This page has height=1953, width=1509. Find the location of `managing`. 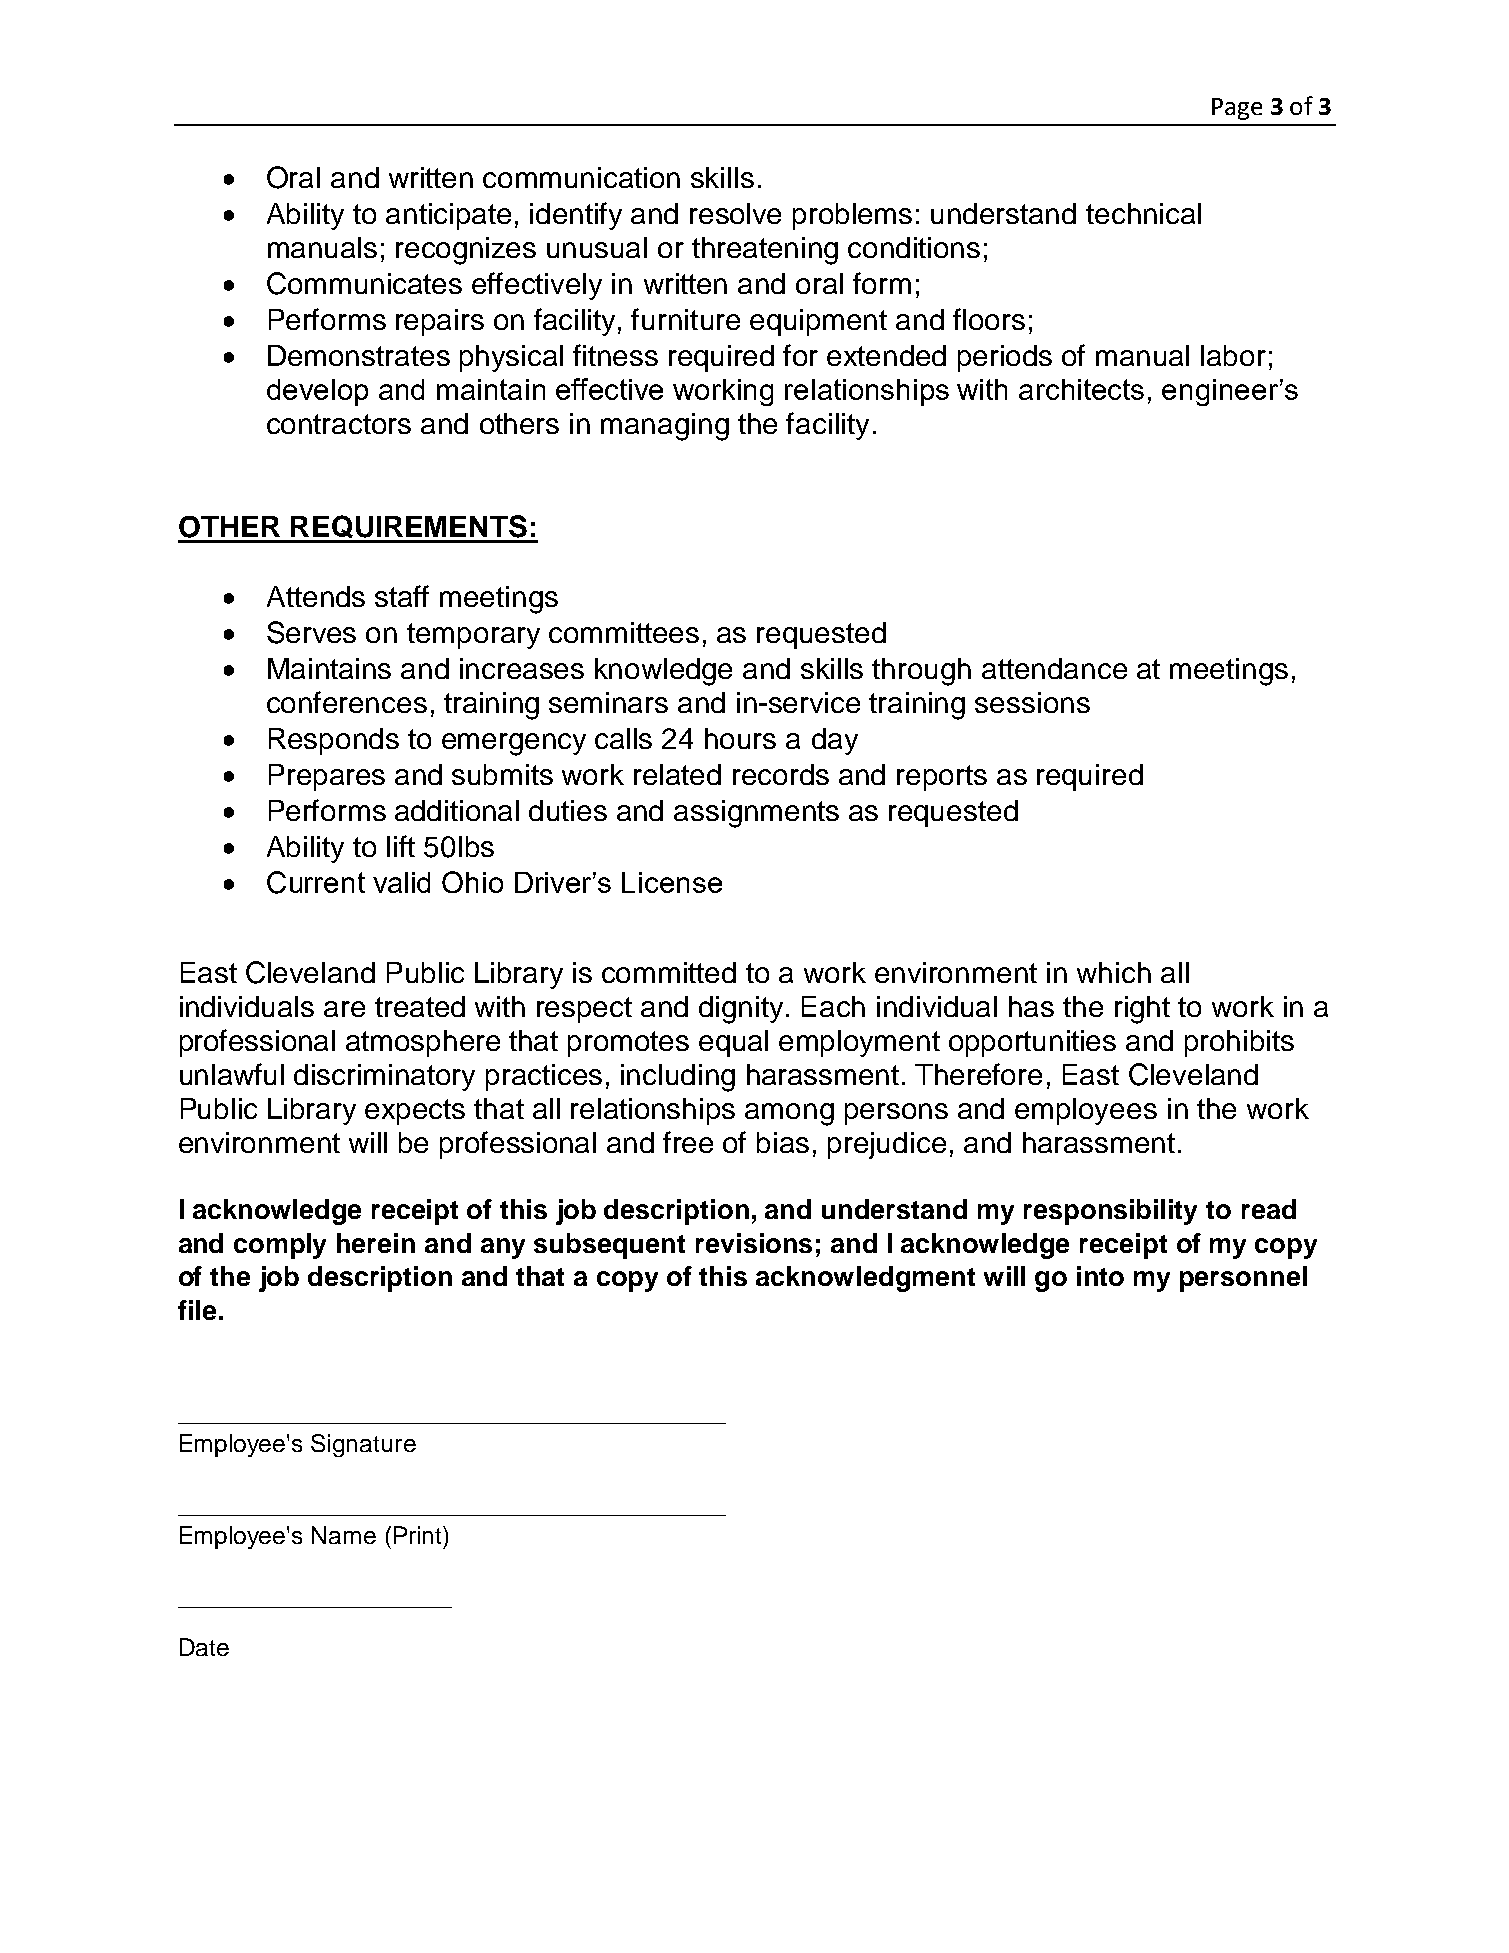

managing is located at coordinates (665, 427).
